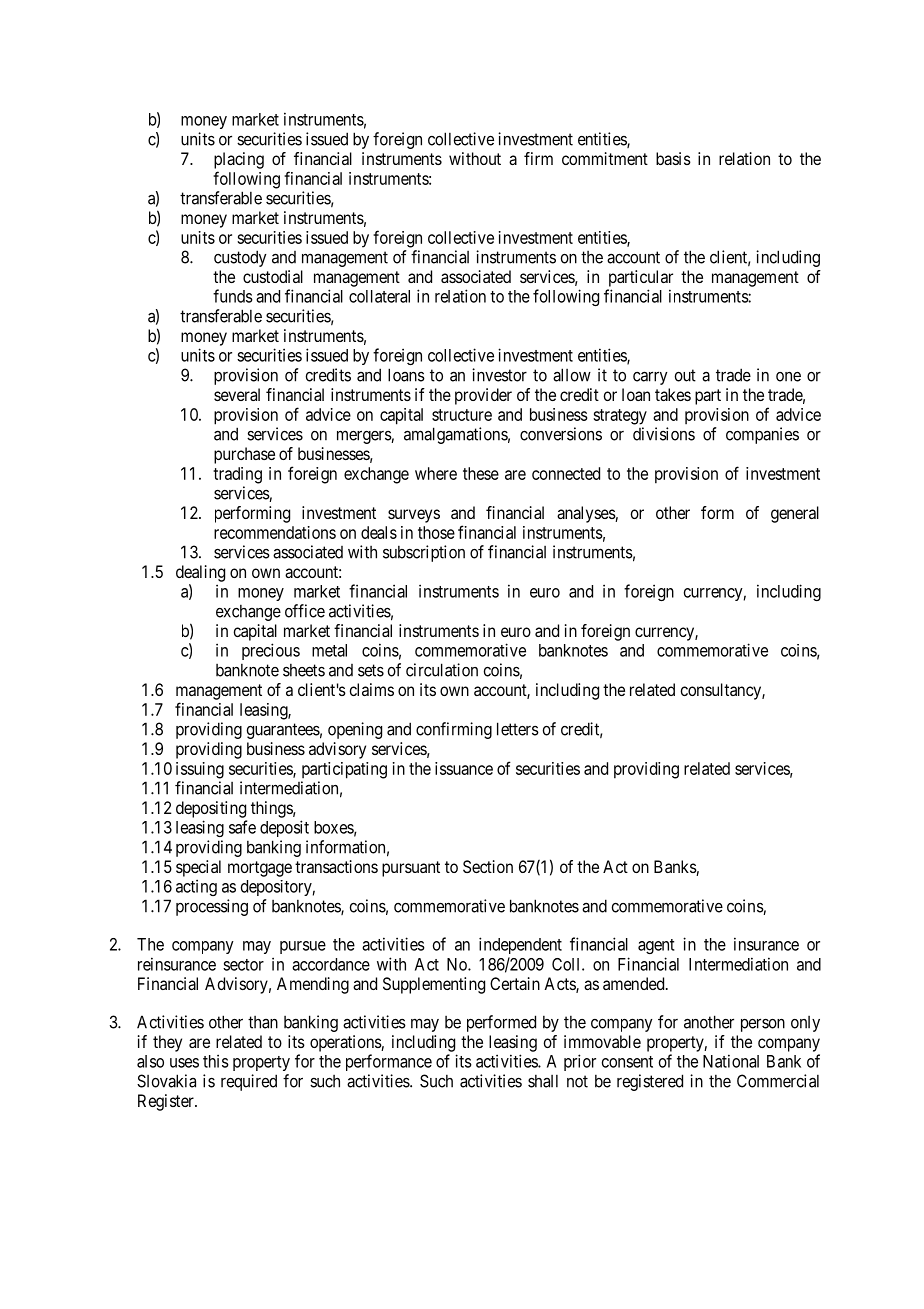  Describe the element at coordinates (239, 160) in the page. I see `placing` at that location.
